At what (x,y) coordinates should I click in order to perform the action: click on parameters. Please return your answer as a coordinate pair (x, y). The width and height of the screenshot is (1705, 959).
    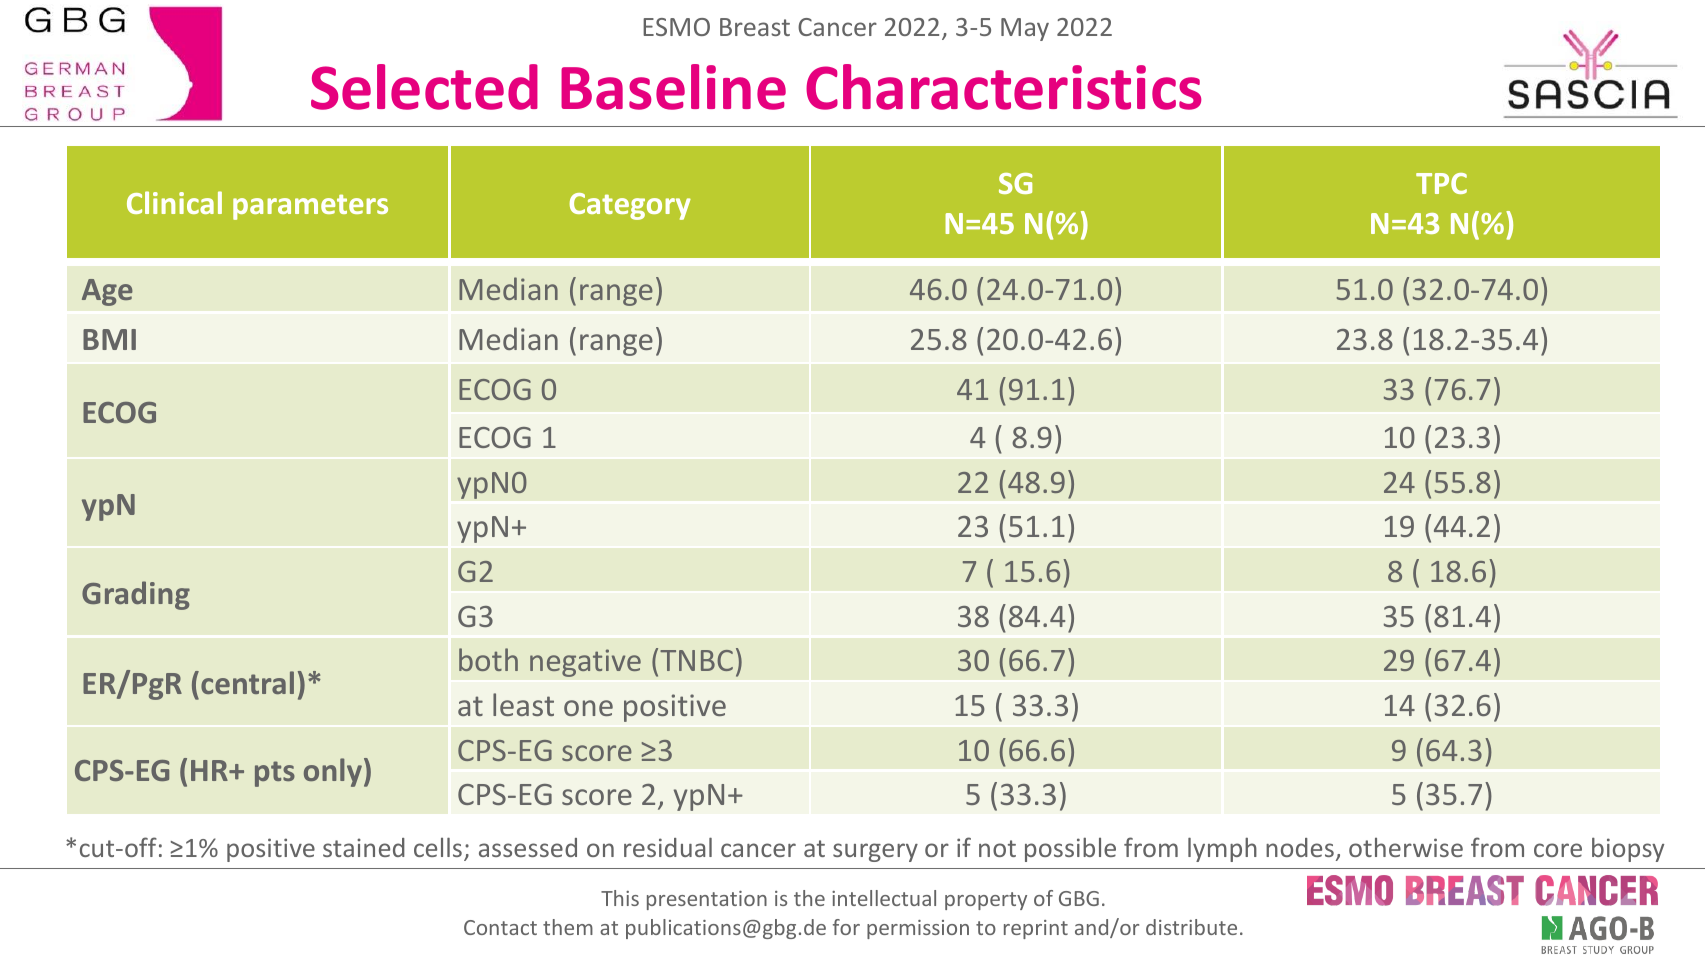
    Looking at the image, I should click on (310, 207).
